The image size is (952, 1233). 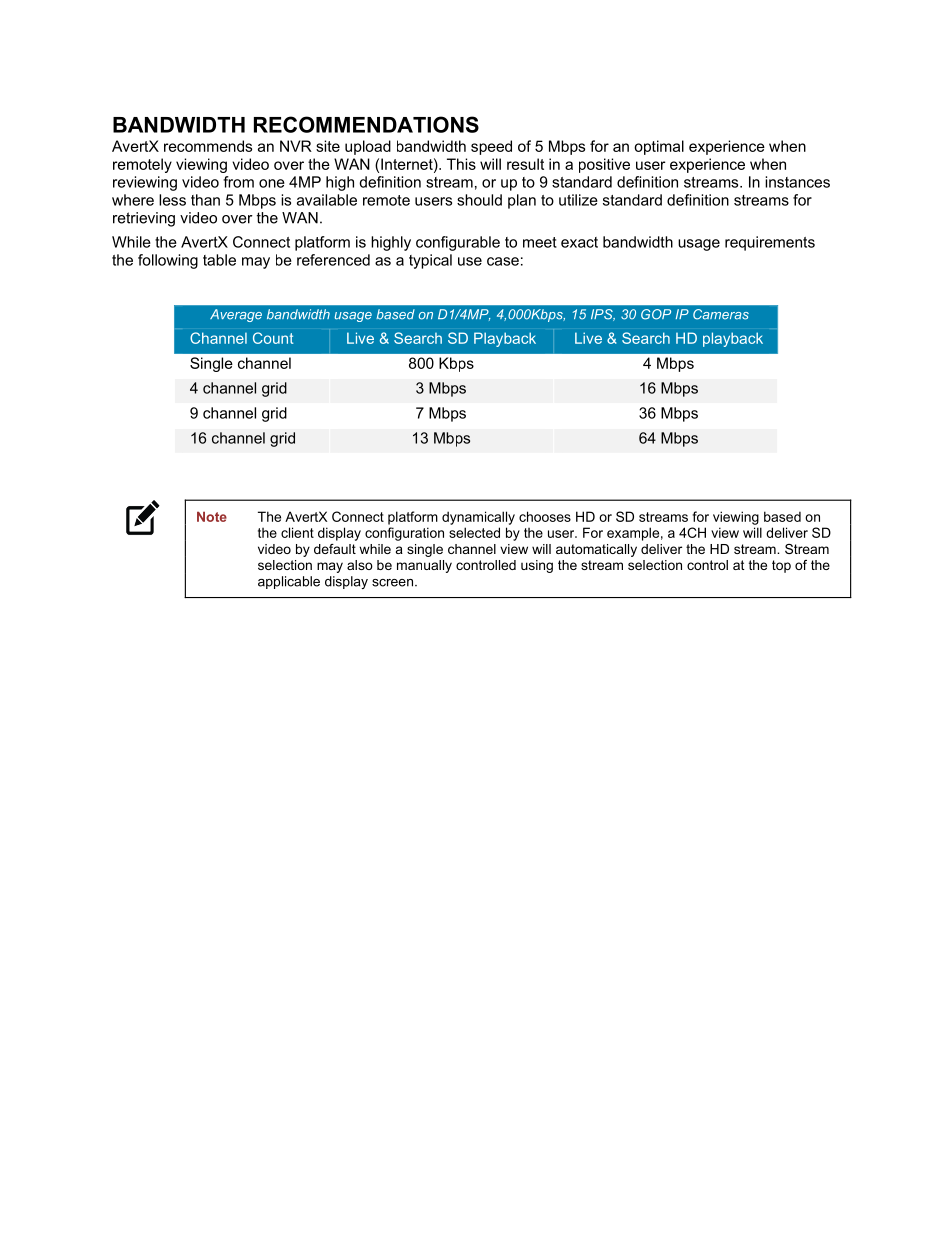 I want to click on top, so click(x=781, y=566).
